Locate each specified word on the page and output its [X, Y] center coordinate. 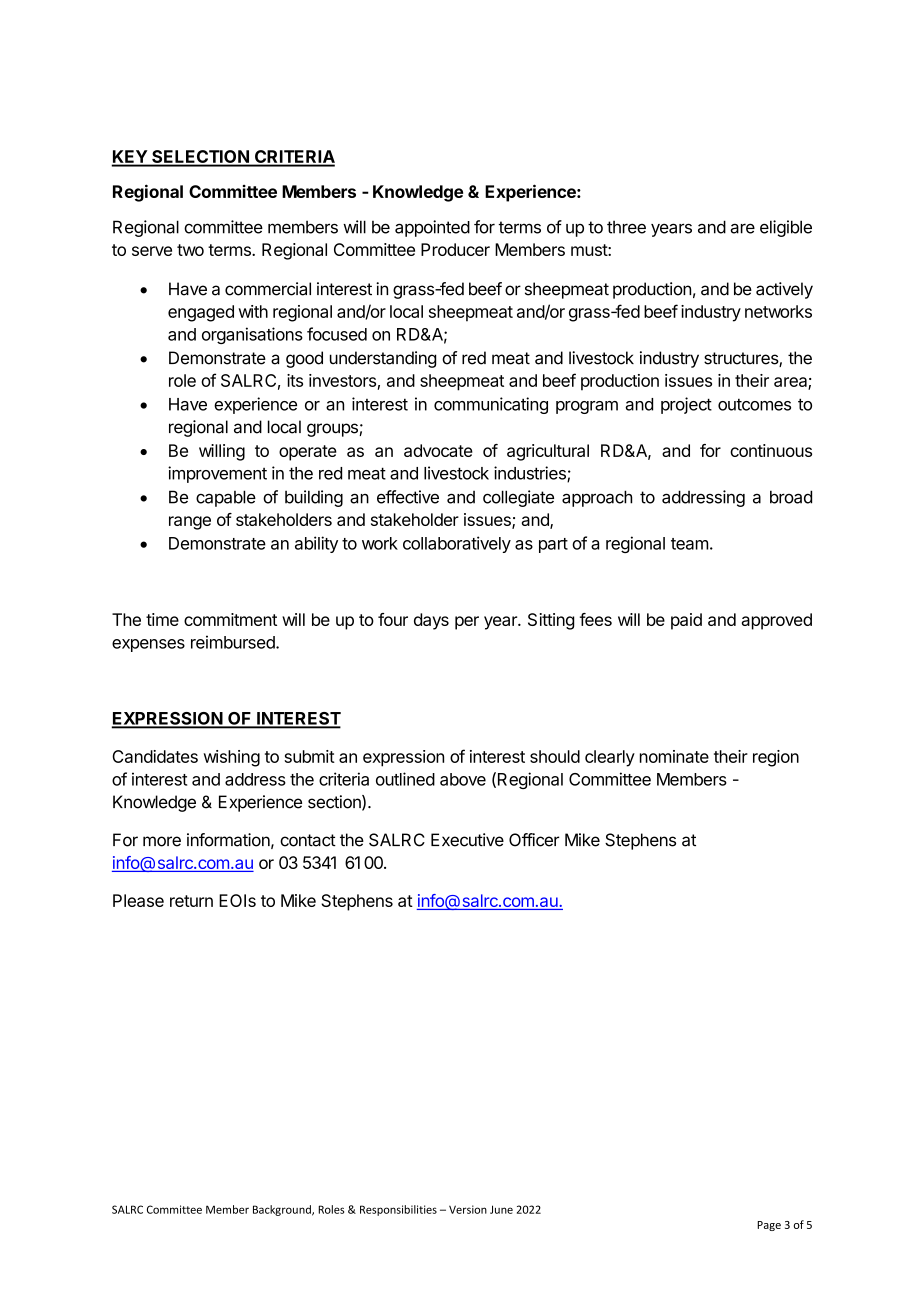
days [431, 621]
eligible [786, 228]
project [686, 405]
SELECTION [200, 158]
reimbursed [234, 642]
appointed [432, 228]
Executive [467, 840]
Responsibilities [398, 1210]
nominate [674, 756]
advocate [438, 450]
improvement [217, 474]
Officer [534, 840]
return [191, 901]
